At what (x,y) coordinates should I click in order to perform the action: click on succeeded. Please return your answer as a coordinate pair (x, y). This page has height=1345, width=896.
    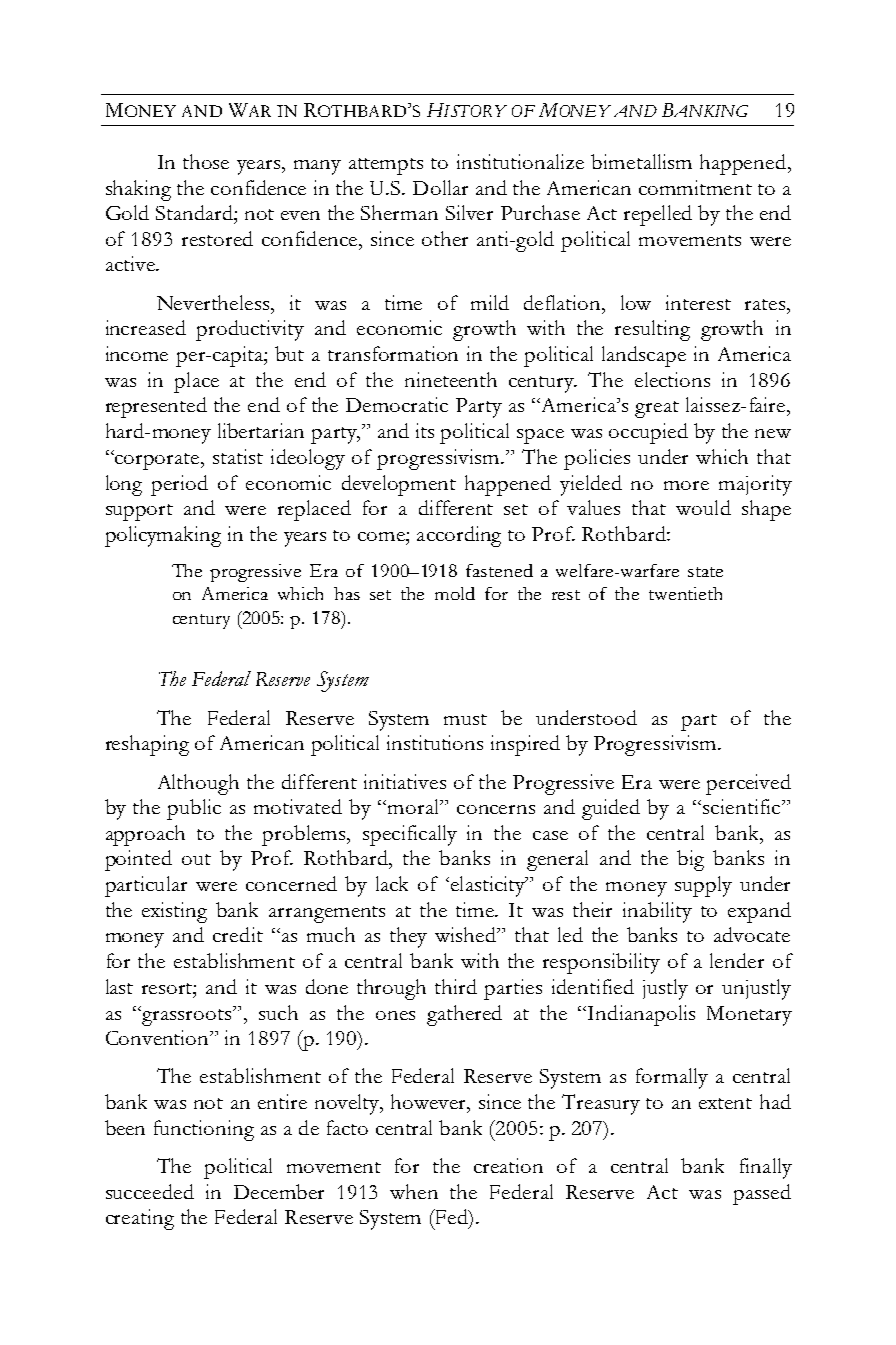
    Looking at the image, I should click on (150, 1191).
